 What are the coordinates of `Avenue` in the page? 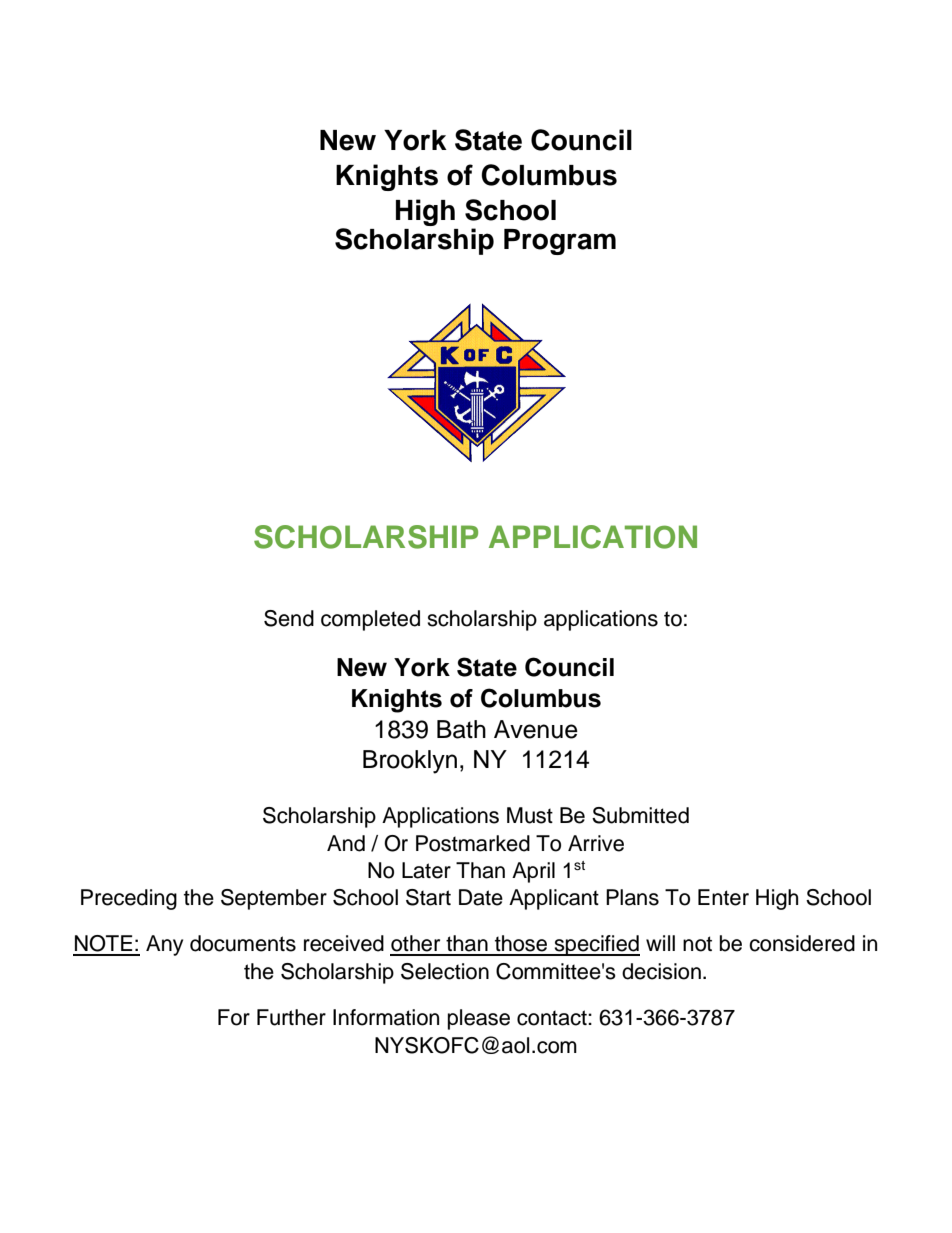 It's located at (536, 729).
